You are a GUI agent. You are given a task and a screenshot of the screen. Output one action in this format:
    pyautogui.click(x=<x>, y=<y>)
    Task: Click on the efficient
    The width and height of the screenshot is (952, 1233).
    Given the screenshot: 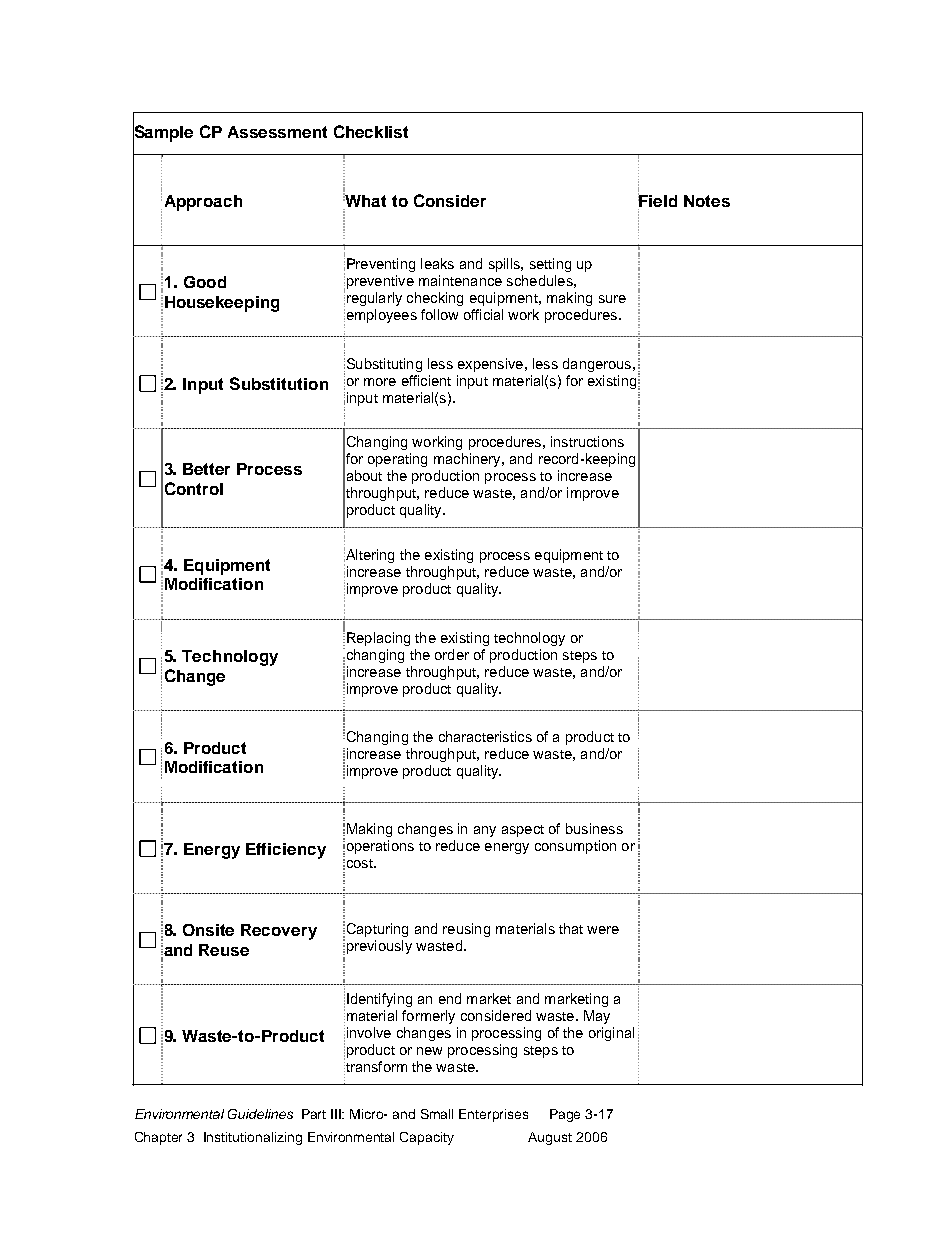 What is the action you would take?
    pyautogui.click(x=426, y=380)
